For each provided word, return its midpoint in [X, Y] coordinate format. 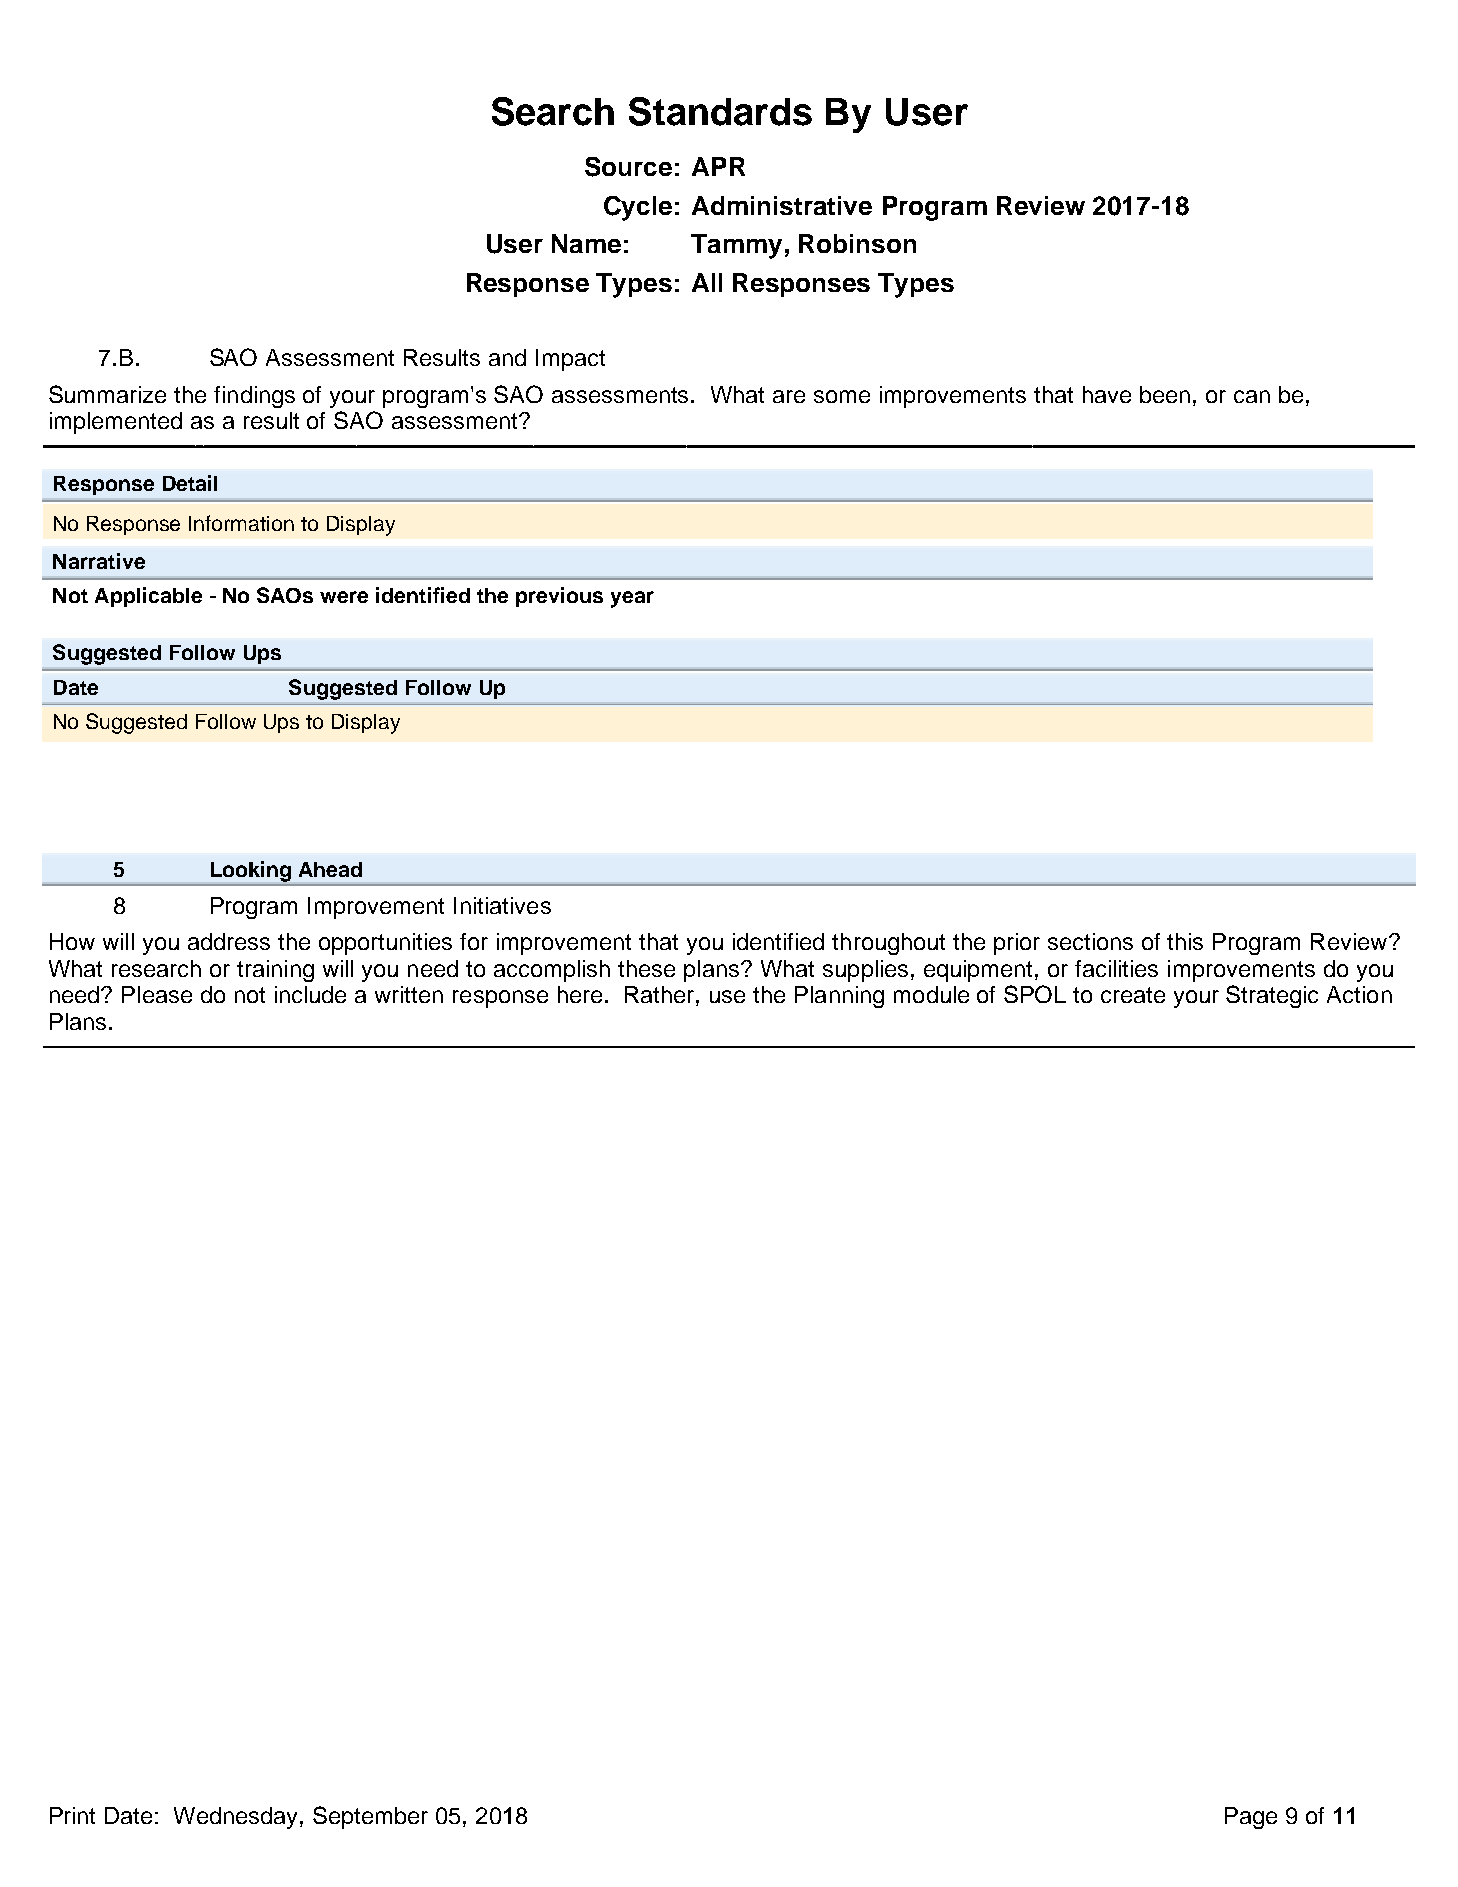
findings [254, 397]
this [1185, 941]
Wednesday [237, 1818]
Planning [839, 997]
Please [157, 994]
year [632, 599]
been [1165, 394]
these [646, 968]
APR [718, 166]
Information [241, 523]
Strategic [1272, 996]
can [1252, 396]
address [229, 941]
